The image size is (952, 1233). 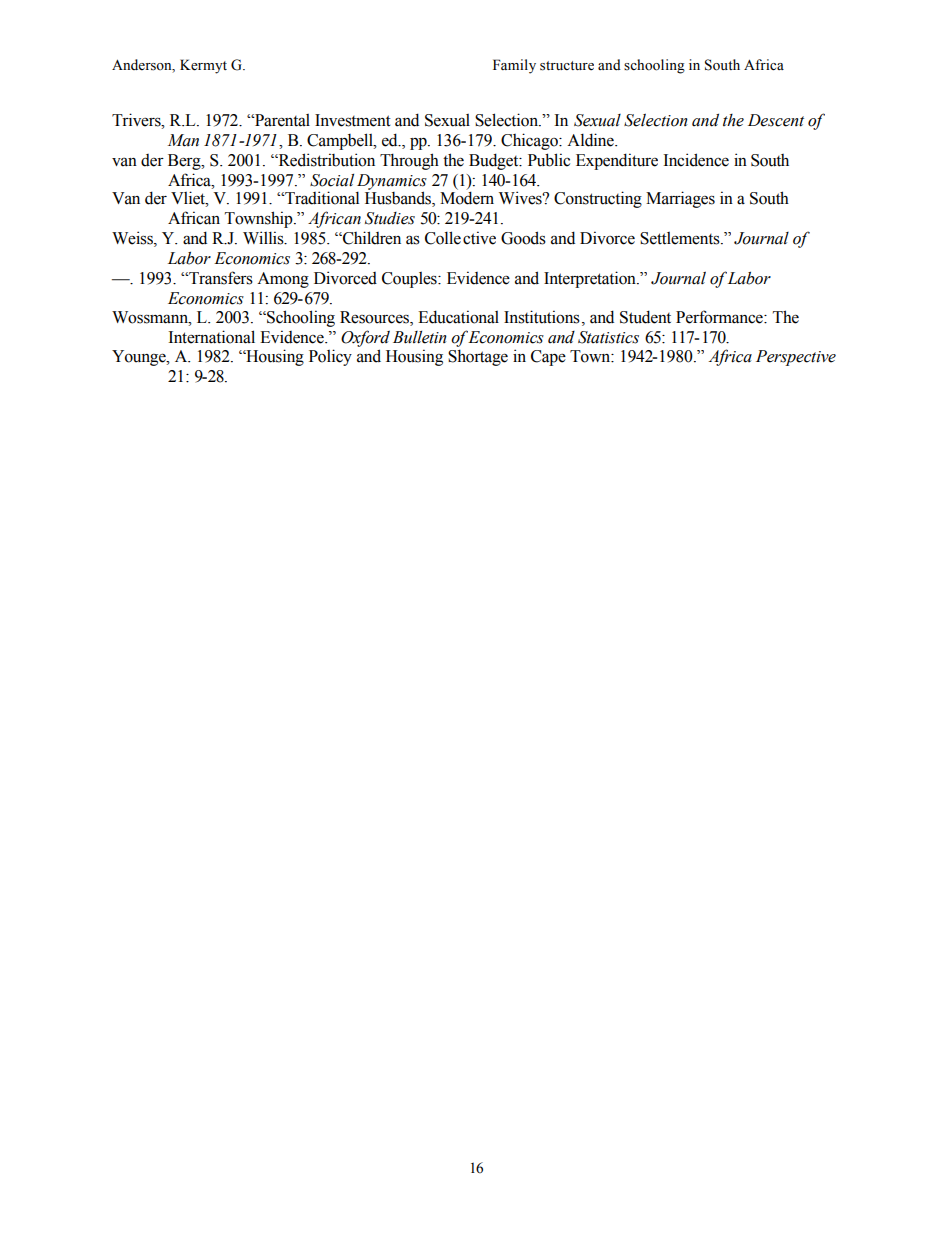 What do you see at coordinates (567, 66) in the image?
I see `structure` at bounding box center [567, 66].
